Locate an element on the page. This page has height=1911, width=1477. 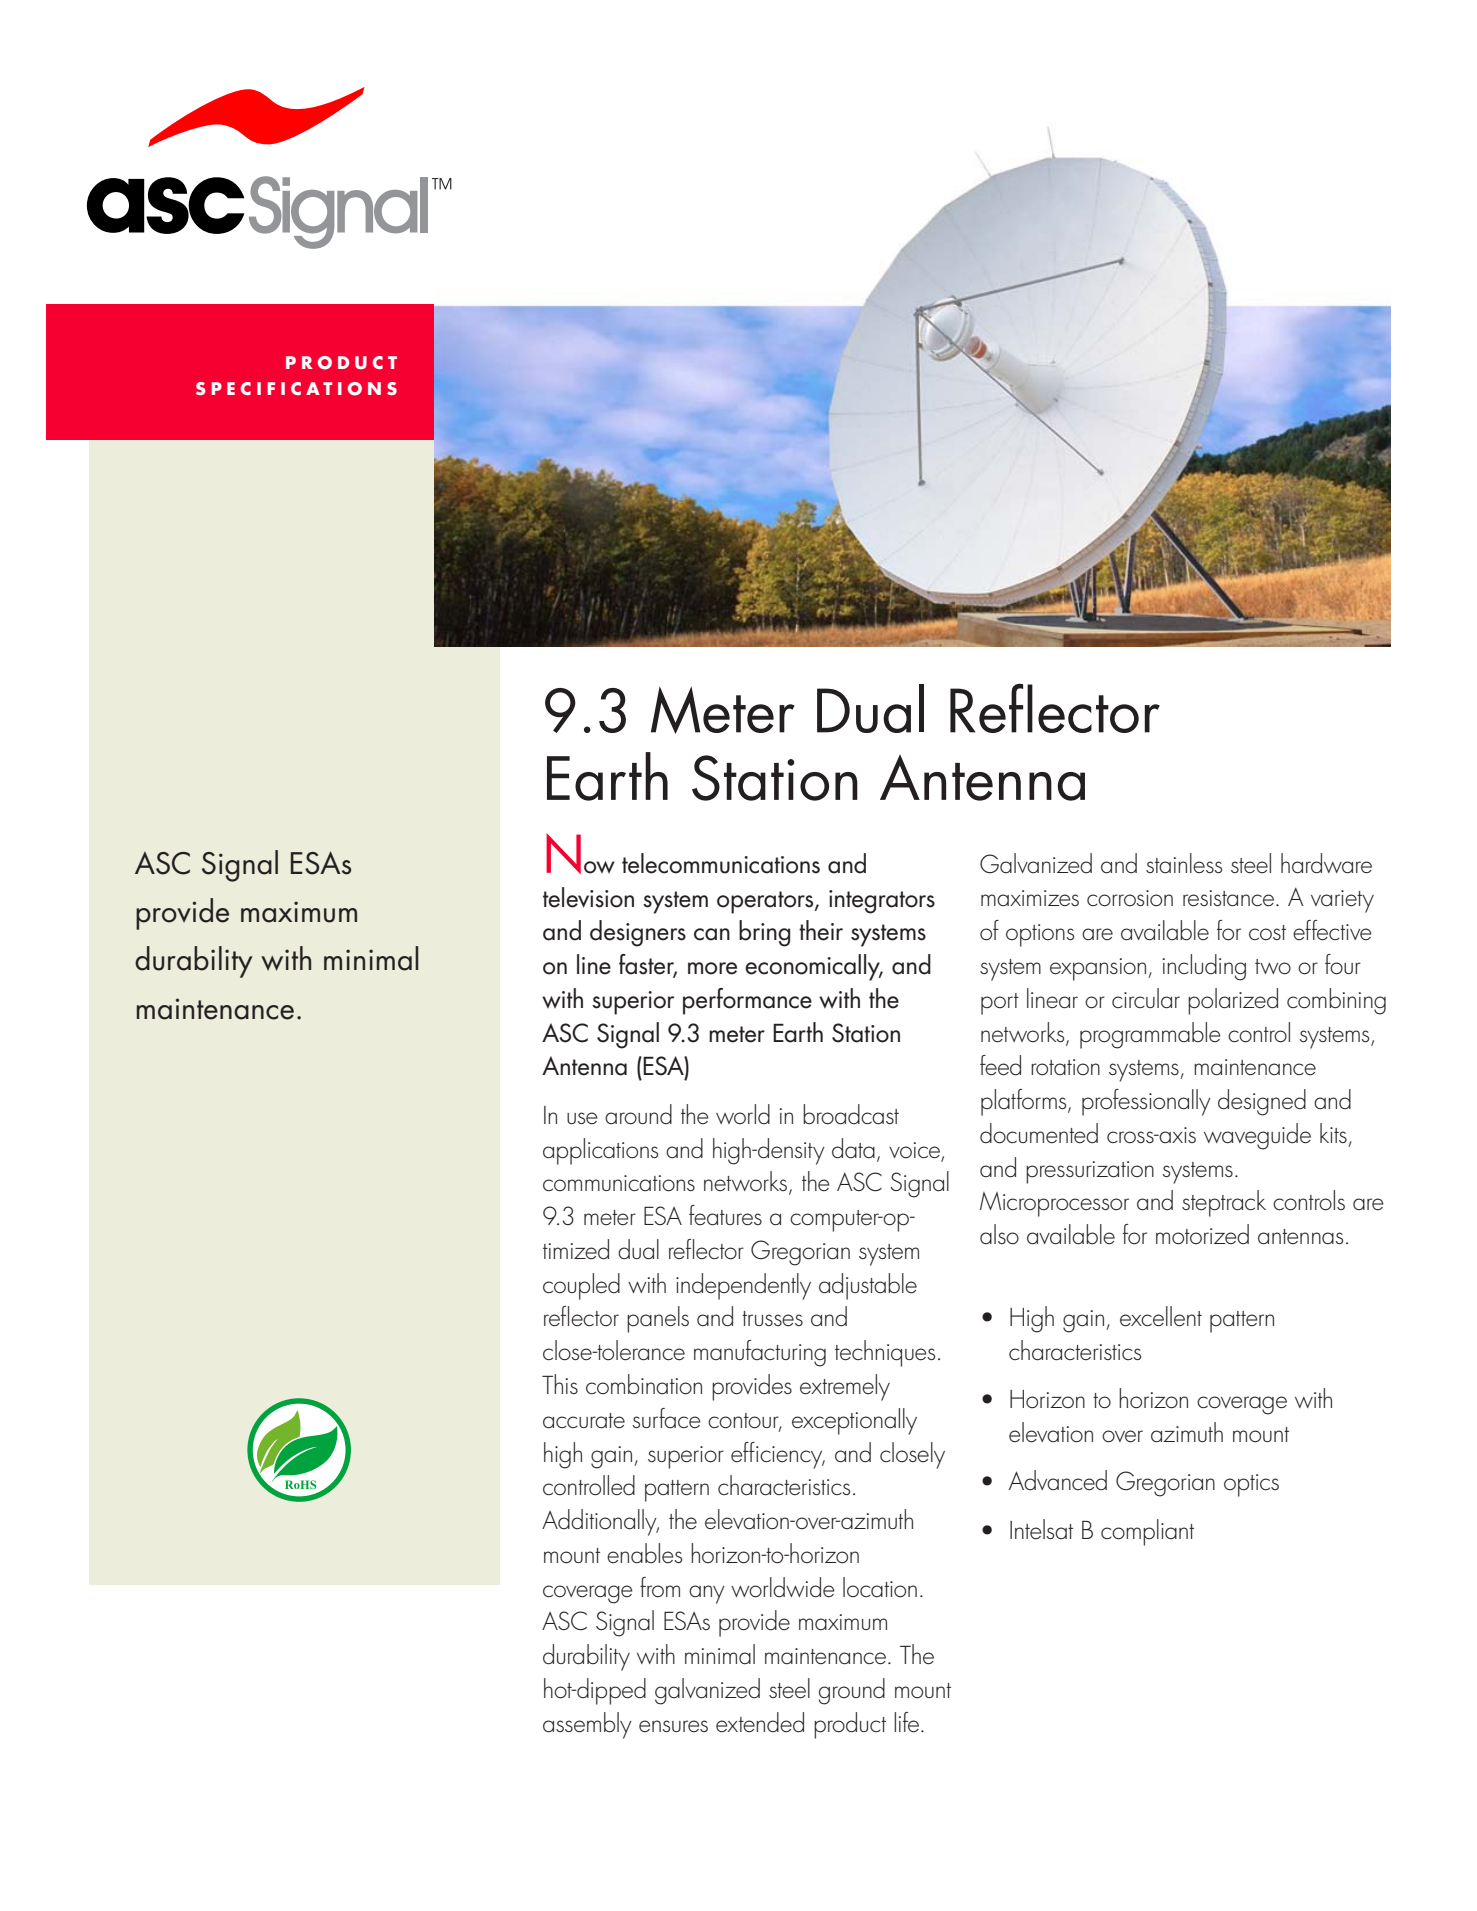
resistance is located at coordinates (1228, 898).
